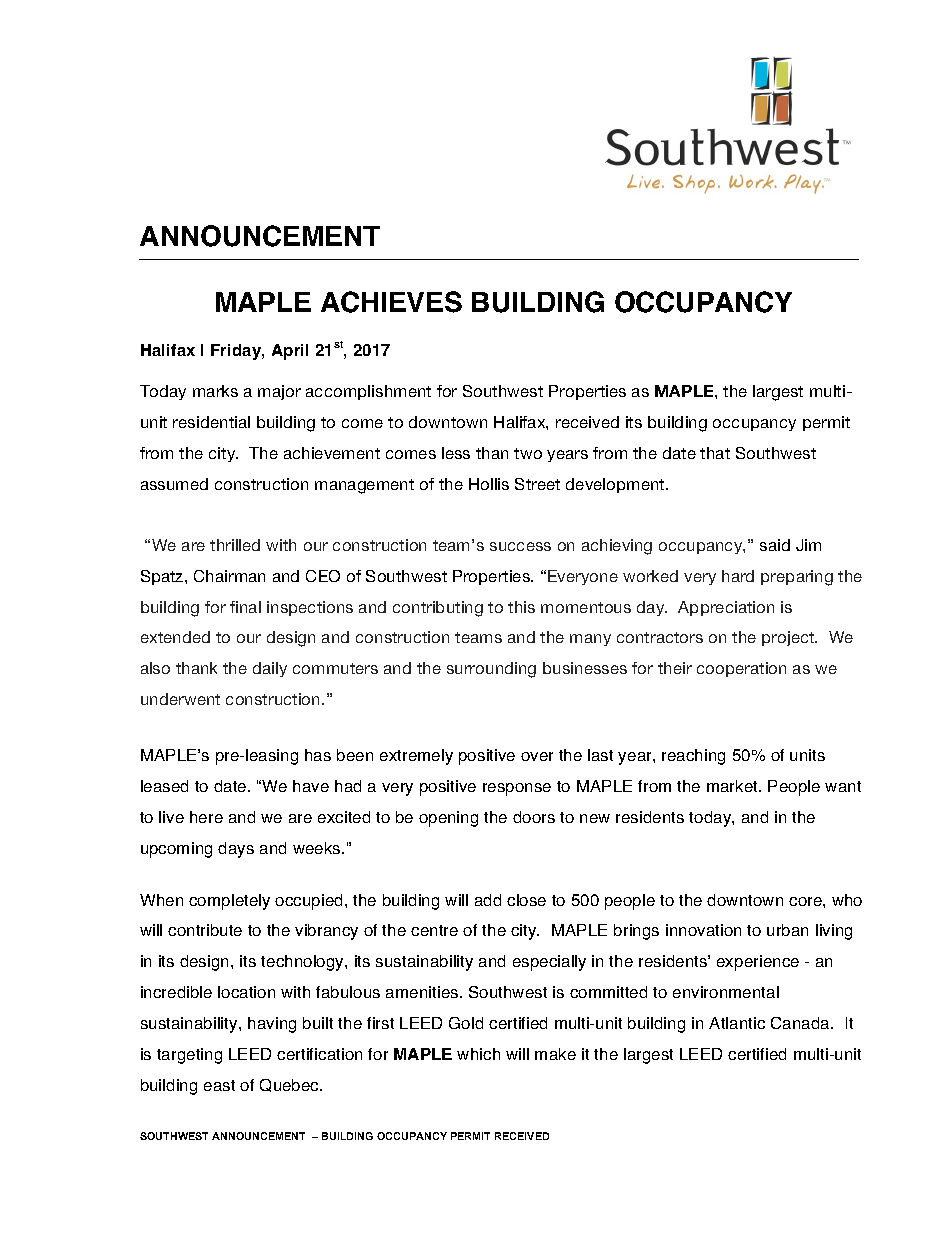 The image size is (952, 1233). I want to click on April, so click(290, 352).
